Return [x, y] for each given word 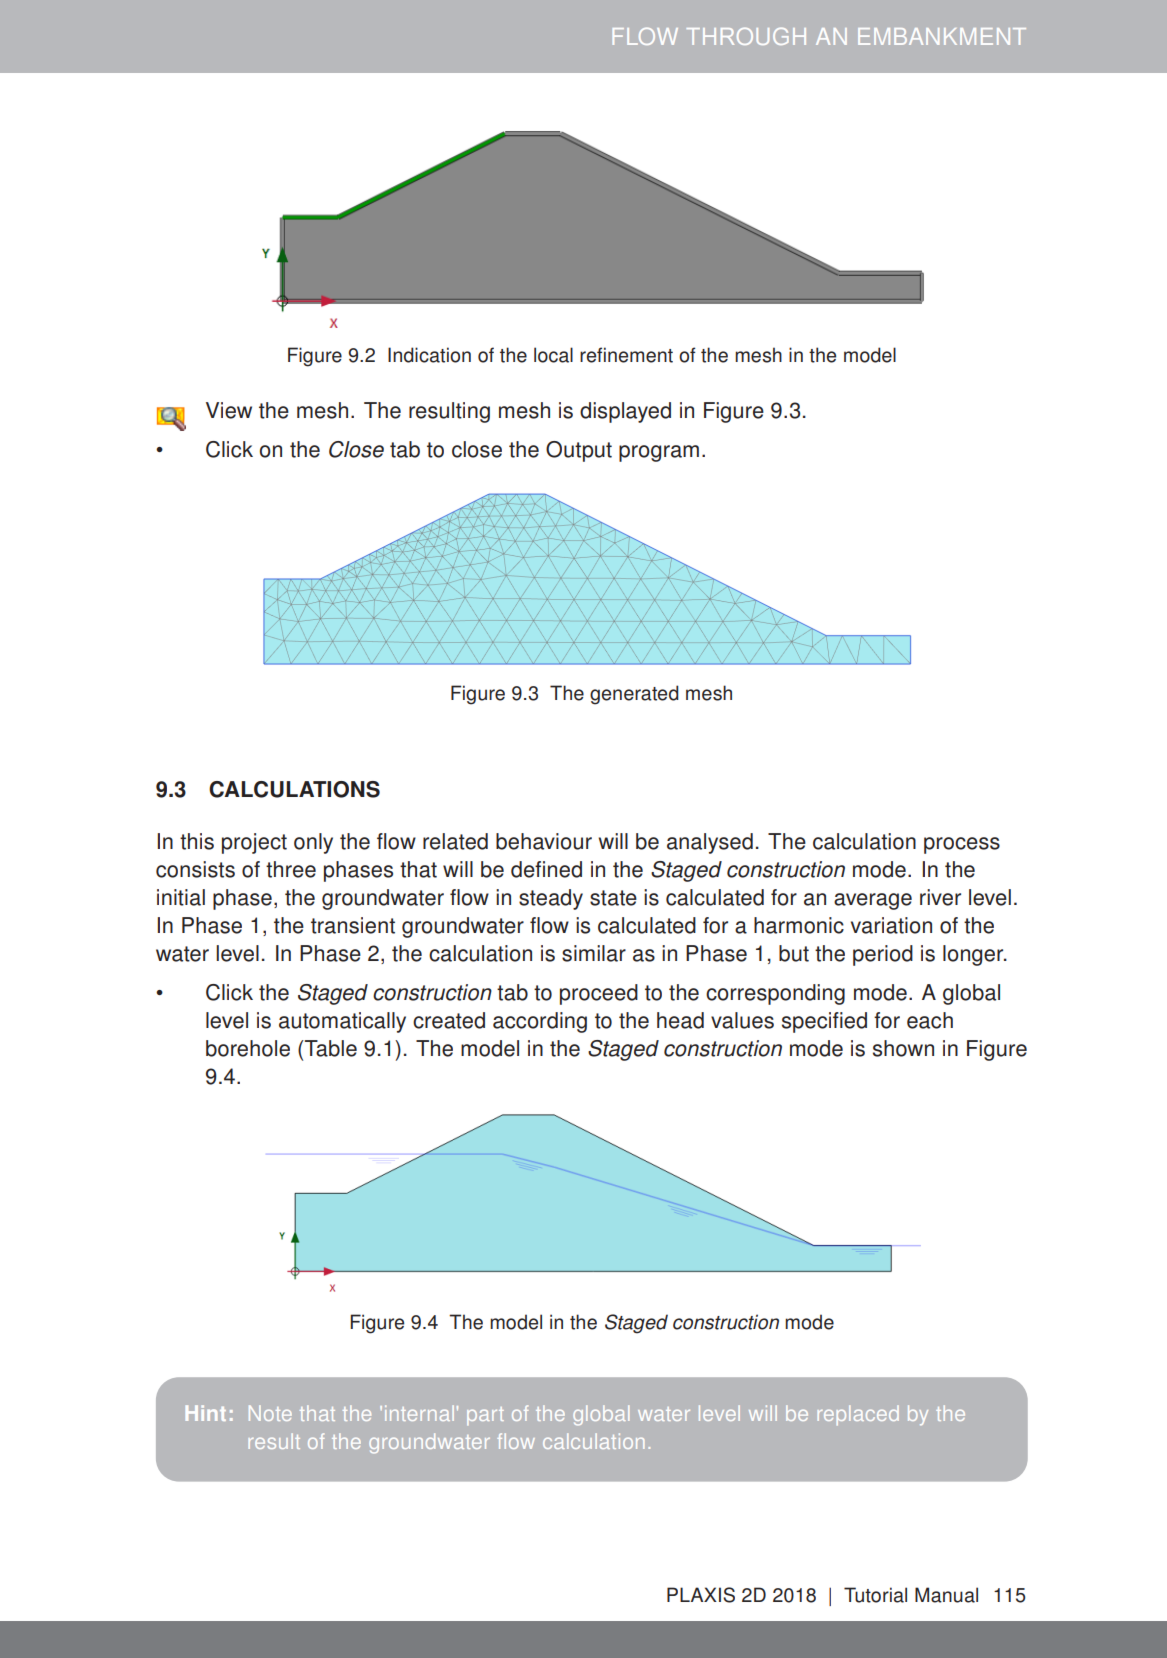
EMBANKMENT [942, 36]
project [254, 843]
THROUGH [746, 36]
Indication [429, 355]
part [485, 1416]
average [873, 901]
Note [270, 1413]
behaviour [544, 841]
